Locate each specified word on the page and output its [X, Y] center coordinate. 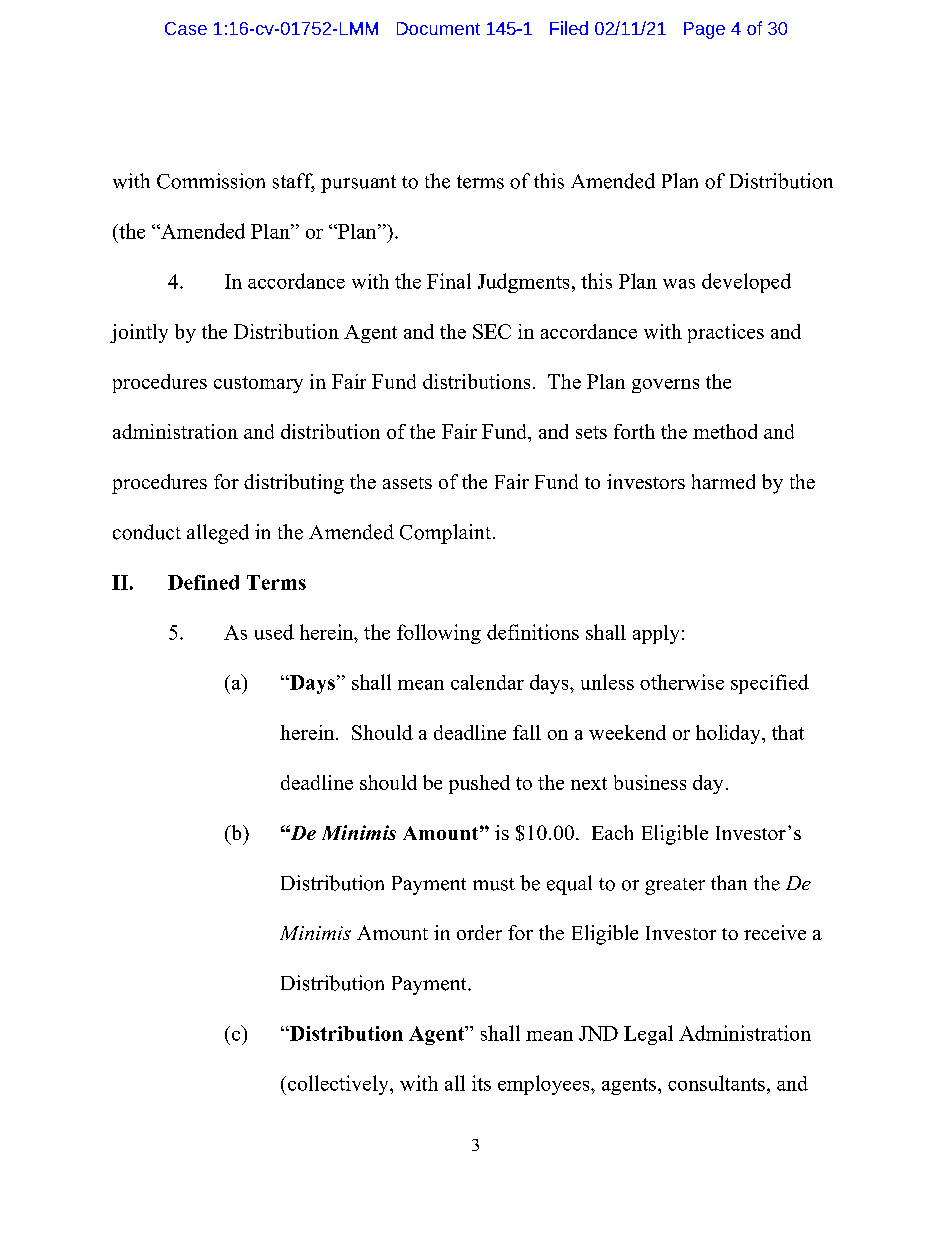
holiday [729, 734]
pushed [479, 784]
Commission [211, 181]
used [274, 632]
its [481, 1083]
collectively [339, 1085]
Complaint [447, 534]
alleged [218, 534]
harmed [723, 481]
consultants [716, 1083]
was [679, 284]
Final [449, 281]
